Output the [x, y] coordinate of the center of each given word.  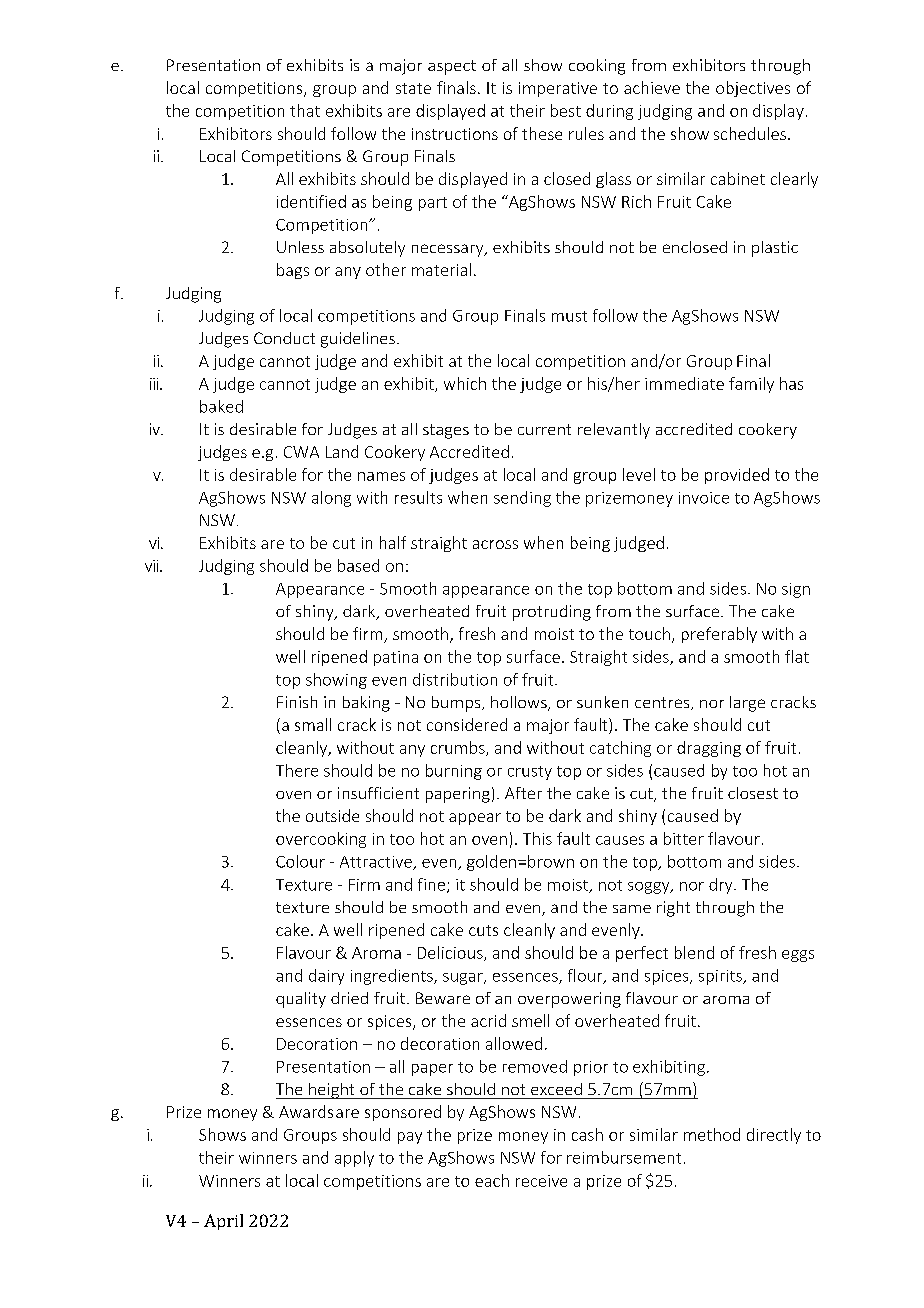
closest [753, 793]
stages [446, 431]
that [305, 110]
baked [221, 406]
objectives [753, 89]
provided [737, 476]
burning [454, 772]
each [492, 1180]
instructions [455, 134]
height [332, 1091]
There [297, 770]
